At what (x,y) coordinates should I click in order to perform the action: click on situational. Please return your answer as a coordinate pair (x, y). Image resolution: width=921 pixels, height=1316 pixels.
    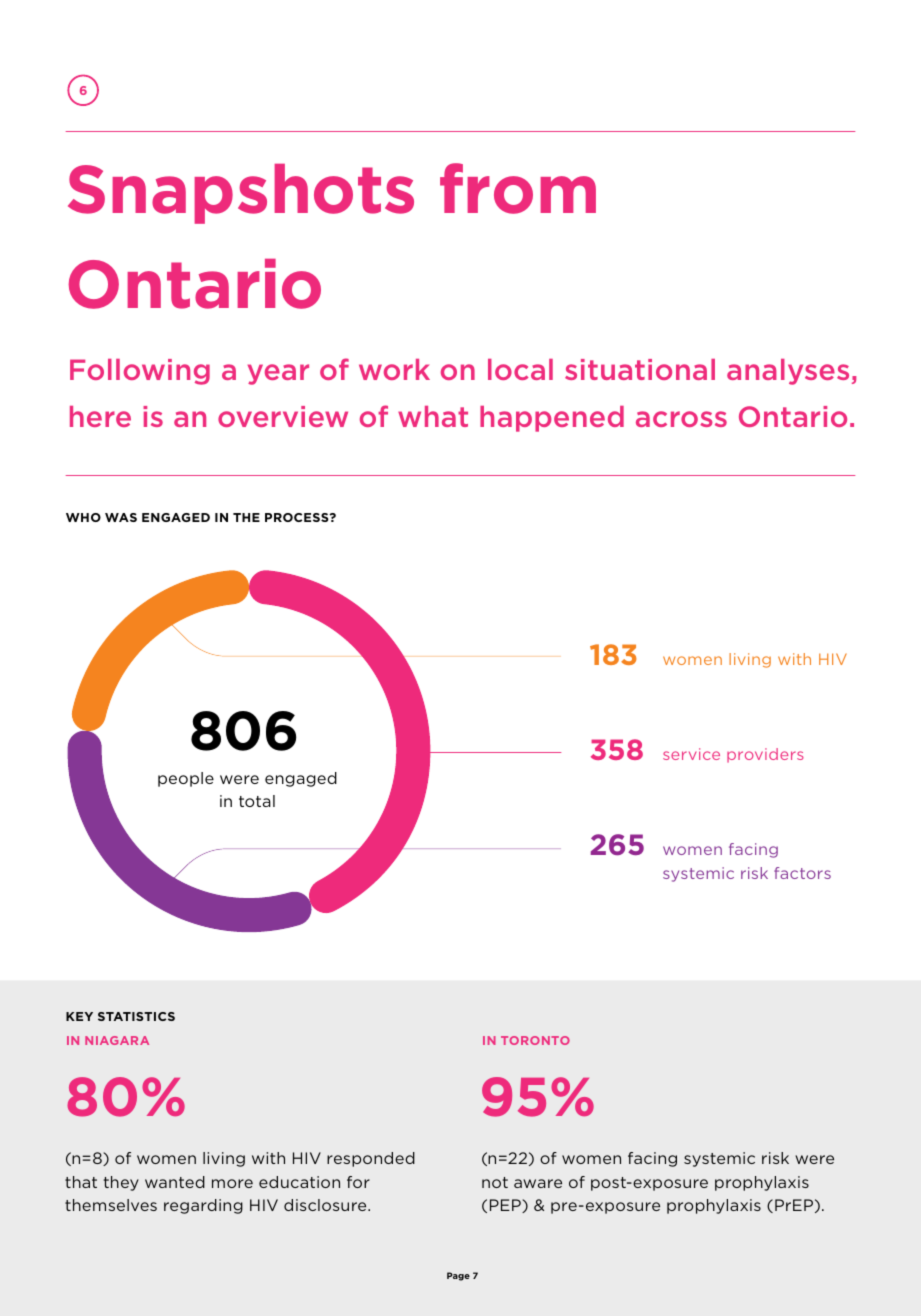
    Looking at the image, I should click on (640, 369).
